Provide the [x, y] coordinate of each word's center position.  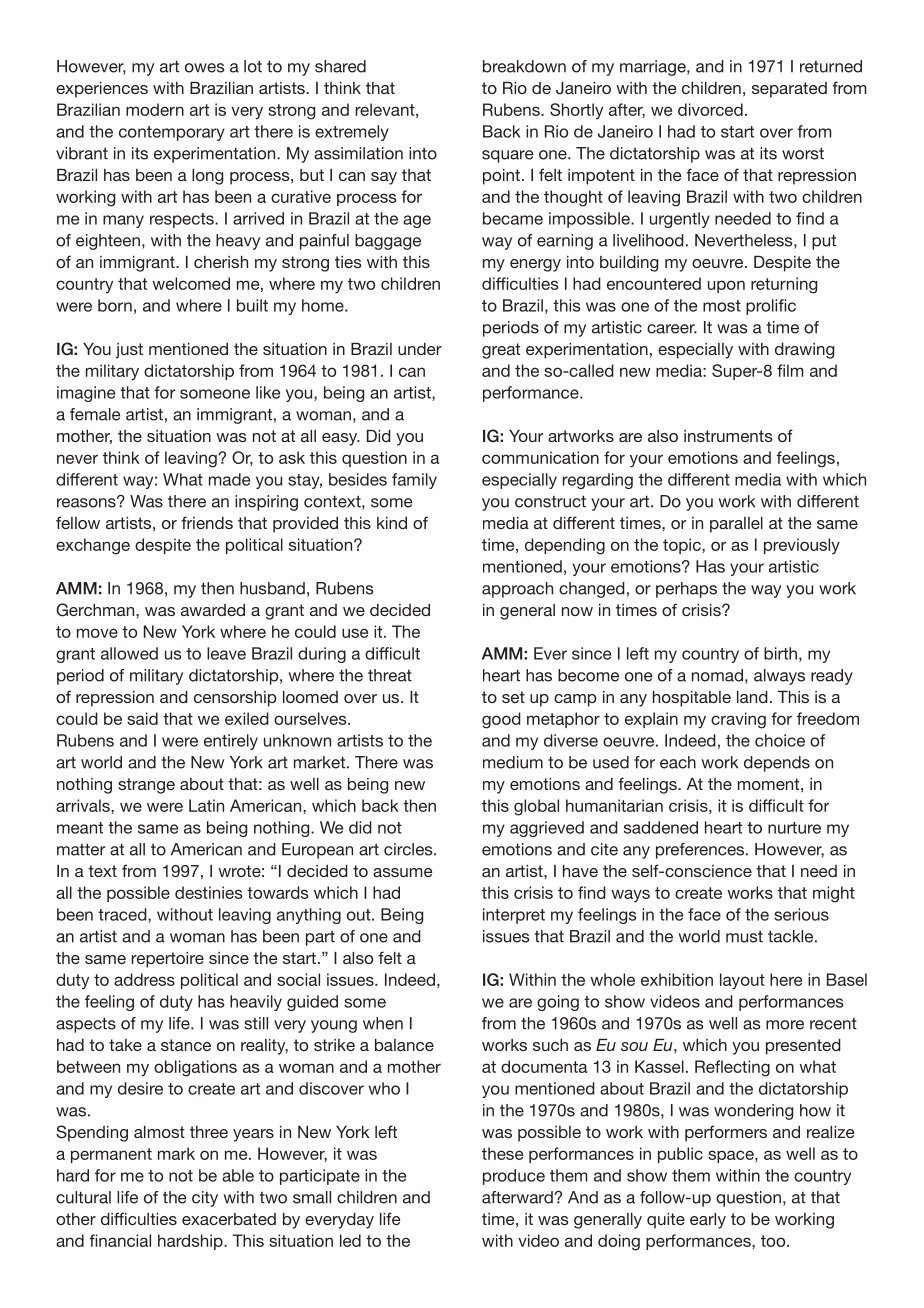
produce [514, 1177]
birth [780, 653]
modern [155, 109]
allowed [129, 653]
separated [789, 90]
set [513, 697]
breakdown [524, 66]
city [205, 1199]
